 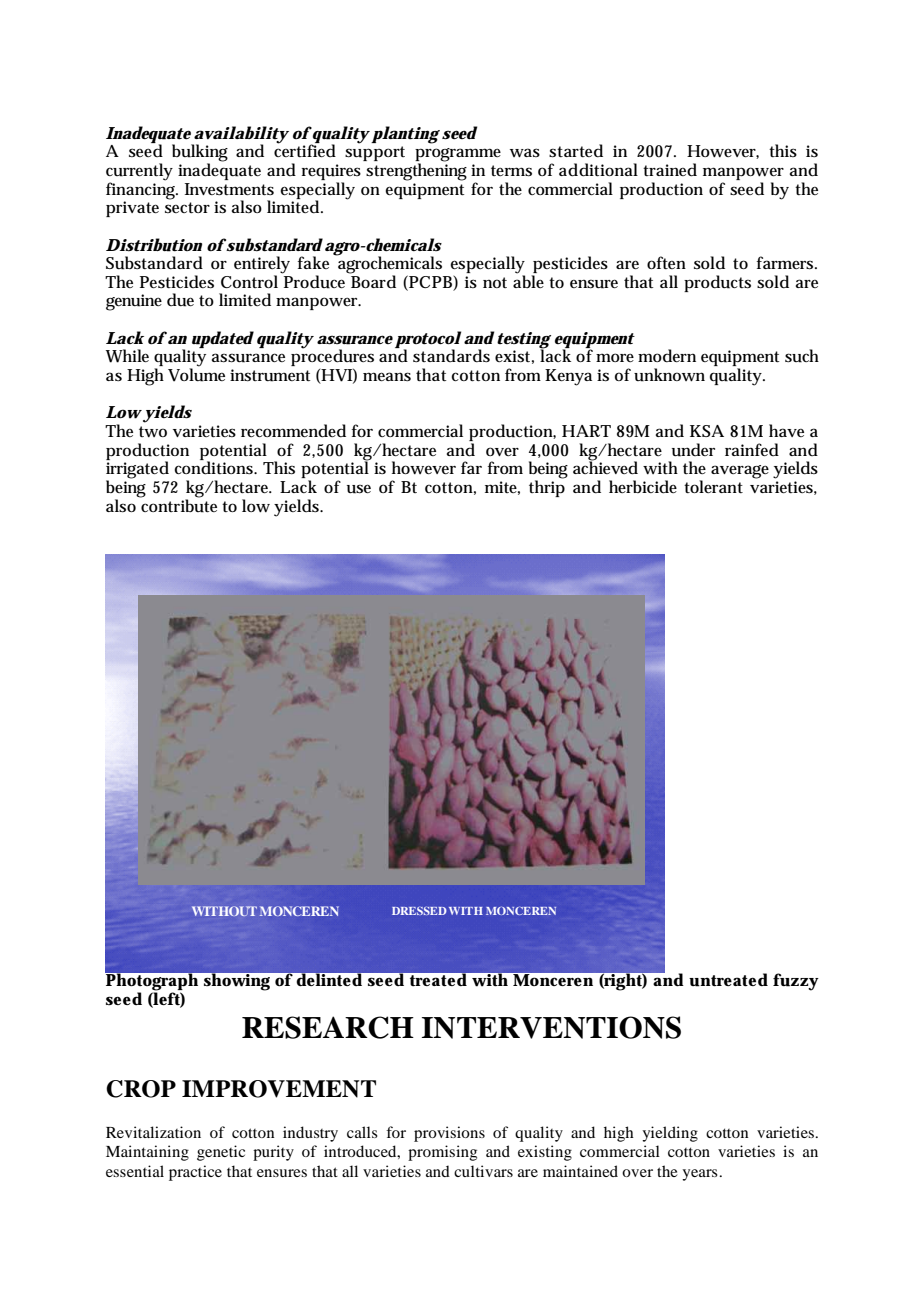 What do you see at coordinates (221, 1153) in the page?
I see `genetic` at bounding box center [221, 1153].
